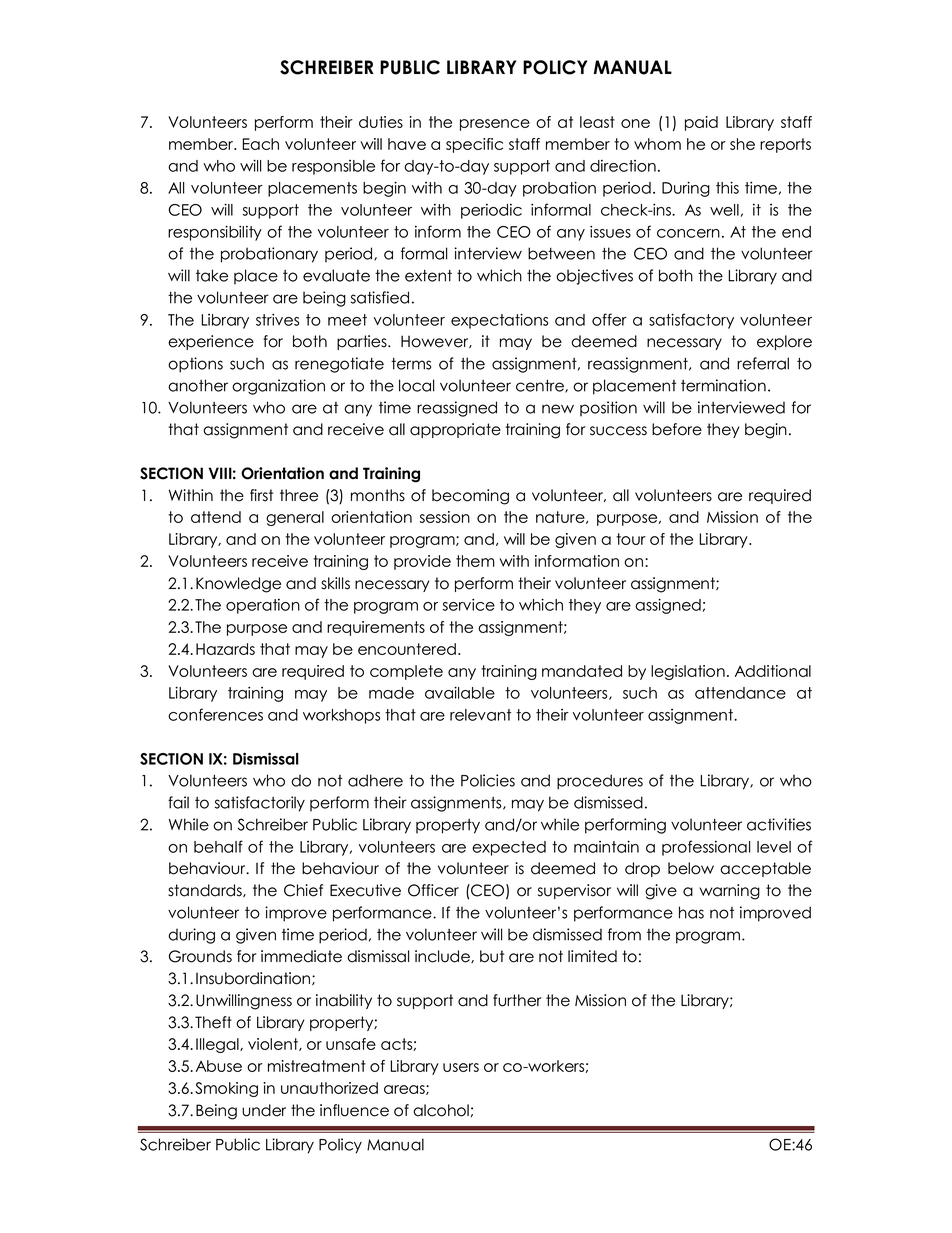 Image resolution: width=952 pixels, height=1233 pixels. What do you see at coordinates (474, 145) in the page?
I see `specific` at bounding box center [474, 145].
